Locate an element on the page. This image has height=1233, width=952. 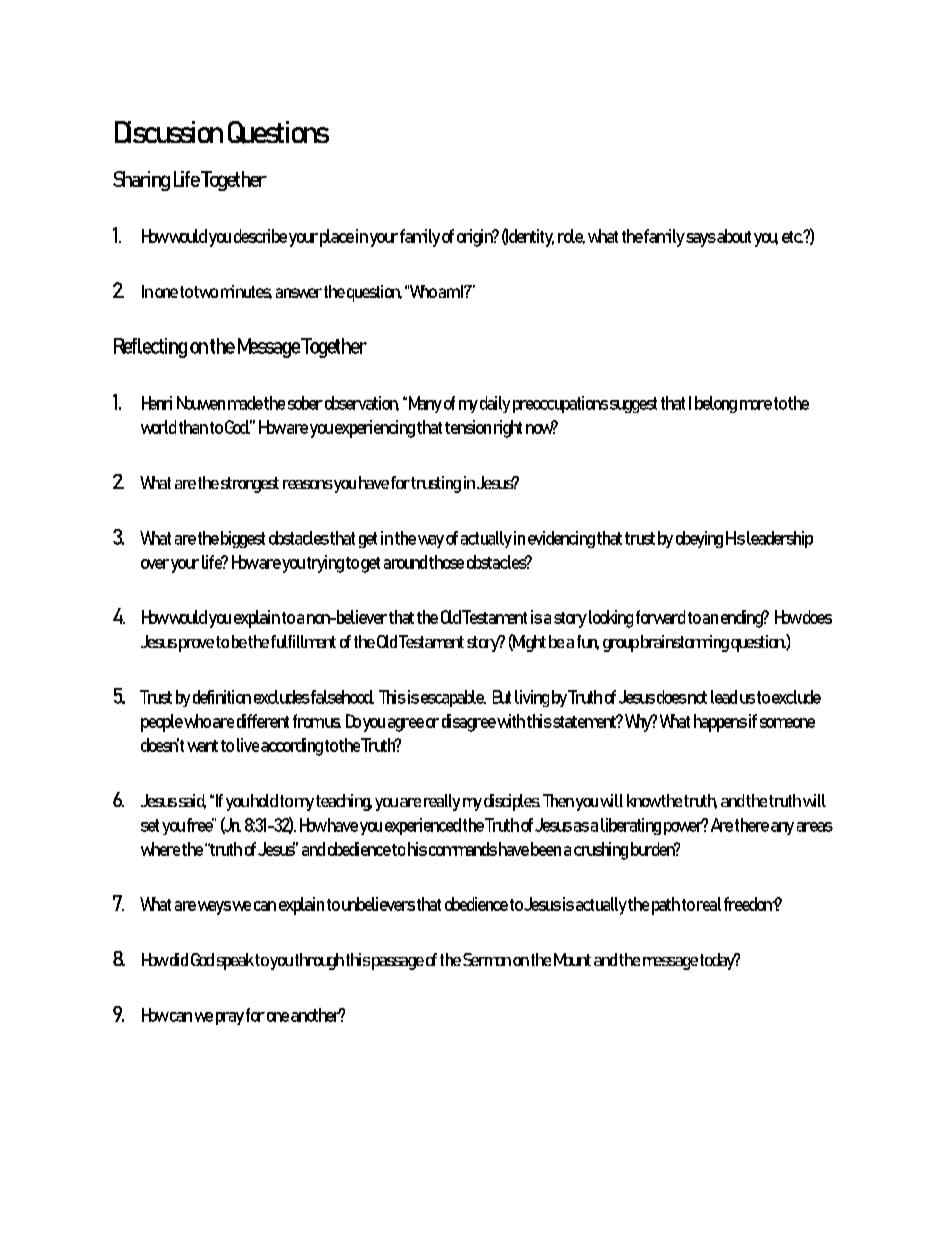
there is located at coordinates (752, 825).
